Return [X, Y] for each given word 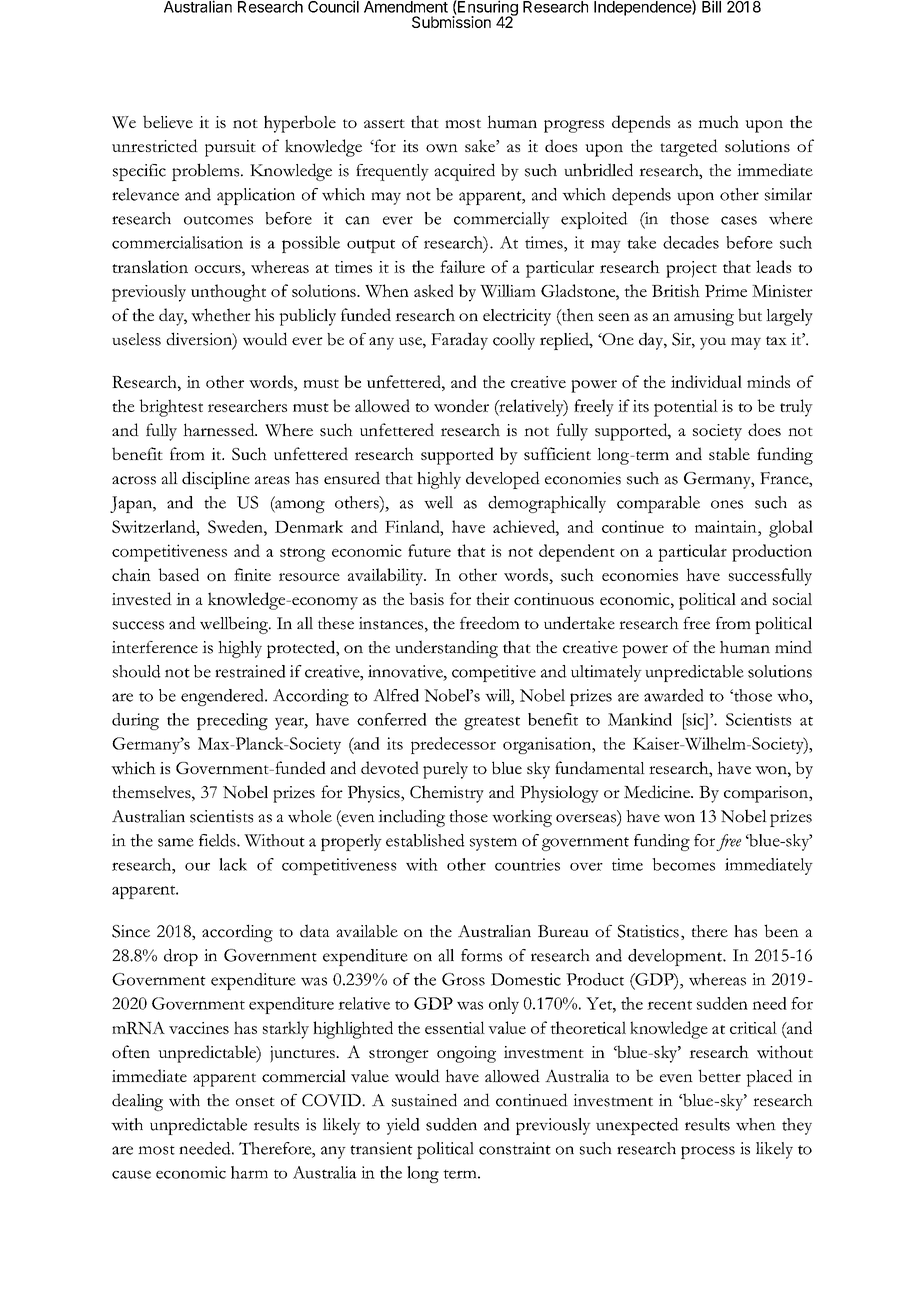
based [178, 574]
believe [168, 122]
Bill [711, 6]
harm [249, 1172]
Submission [451, 21]
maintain [727, 526]
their [492, 598]
